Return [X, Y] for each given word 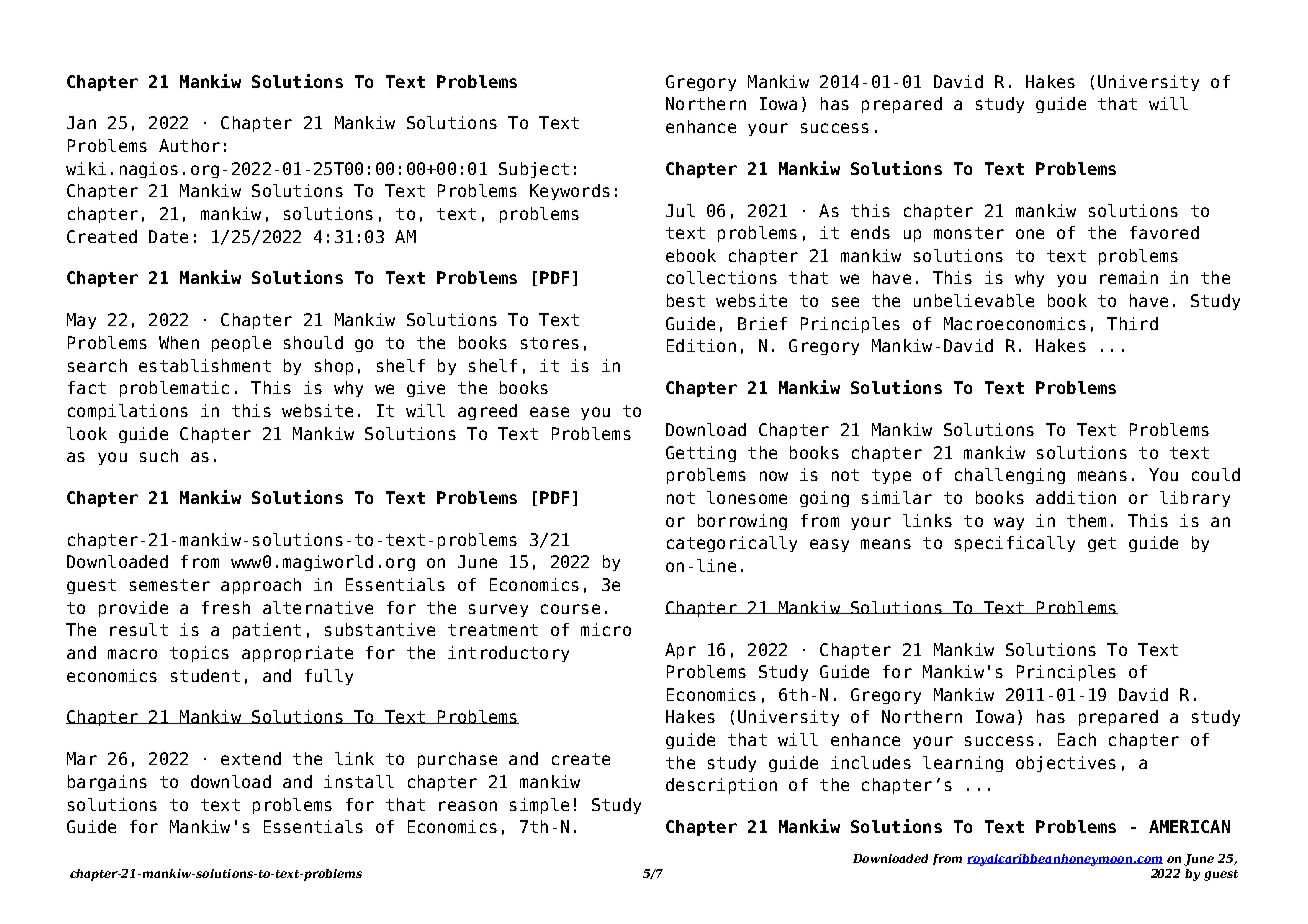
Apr [680, 651]
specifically [1015, 544]
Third [1132, 323]
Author [189, 145]
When [179, 342]
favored [1164, 232]
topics [199, 654]
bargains [107, 783]
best [686, 300]
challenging [1010, 476]
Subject [534, 170]
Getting [701, 454]
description [721, 786]
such [159, 455]
